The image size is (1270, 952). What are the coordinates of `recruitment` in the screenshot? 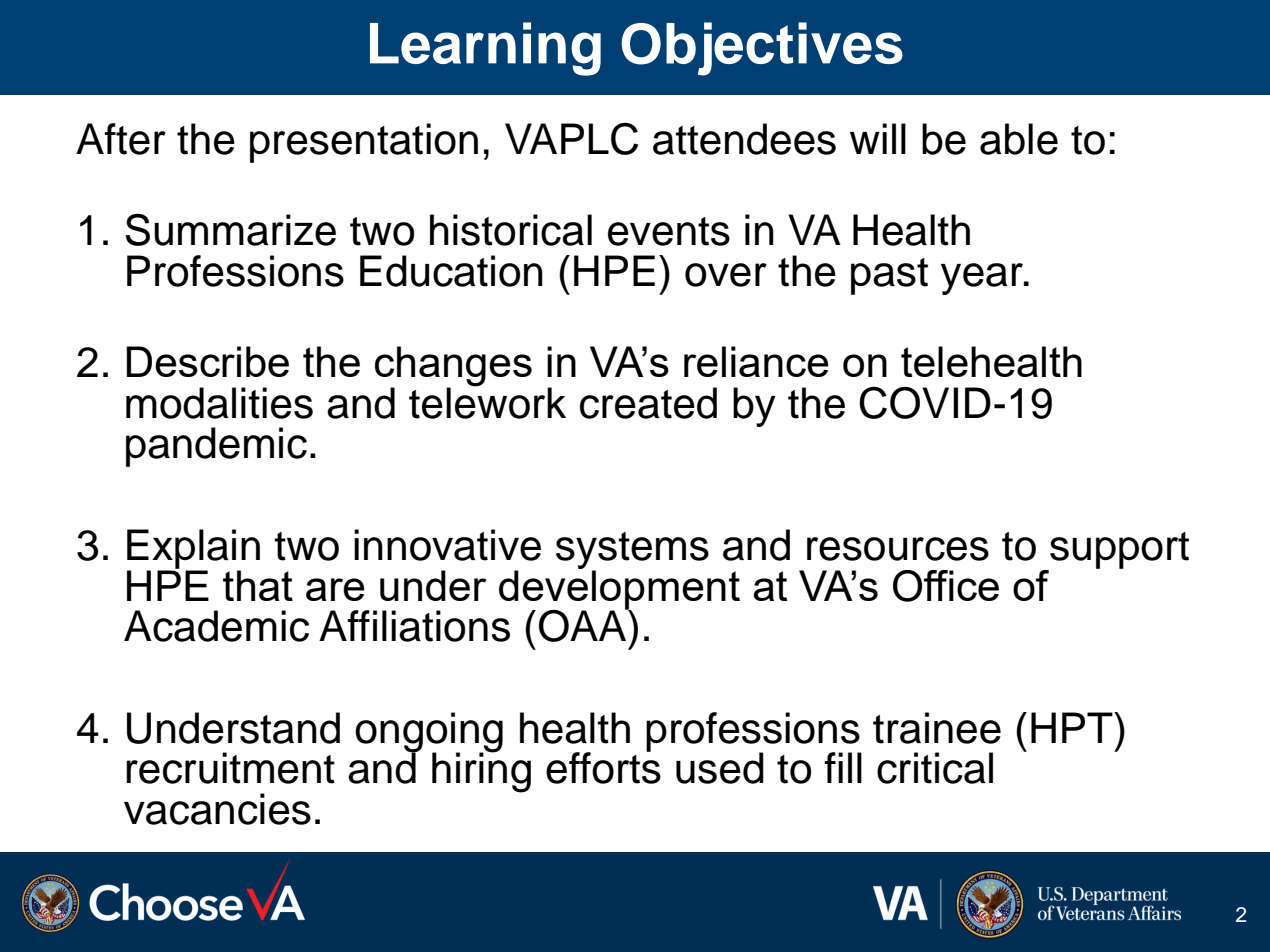 It's located at (230, 768).
